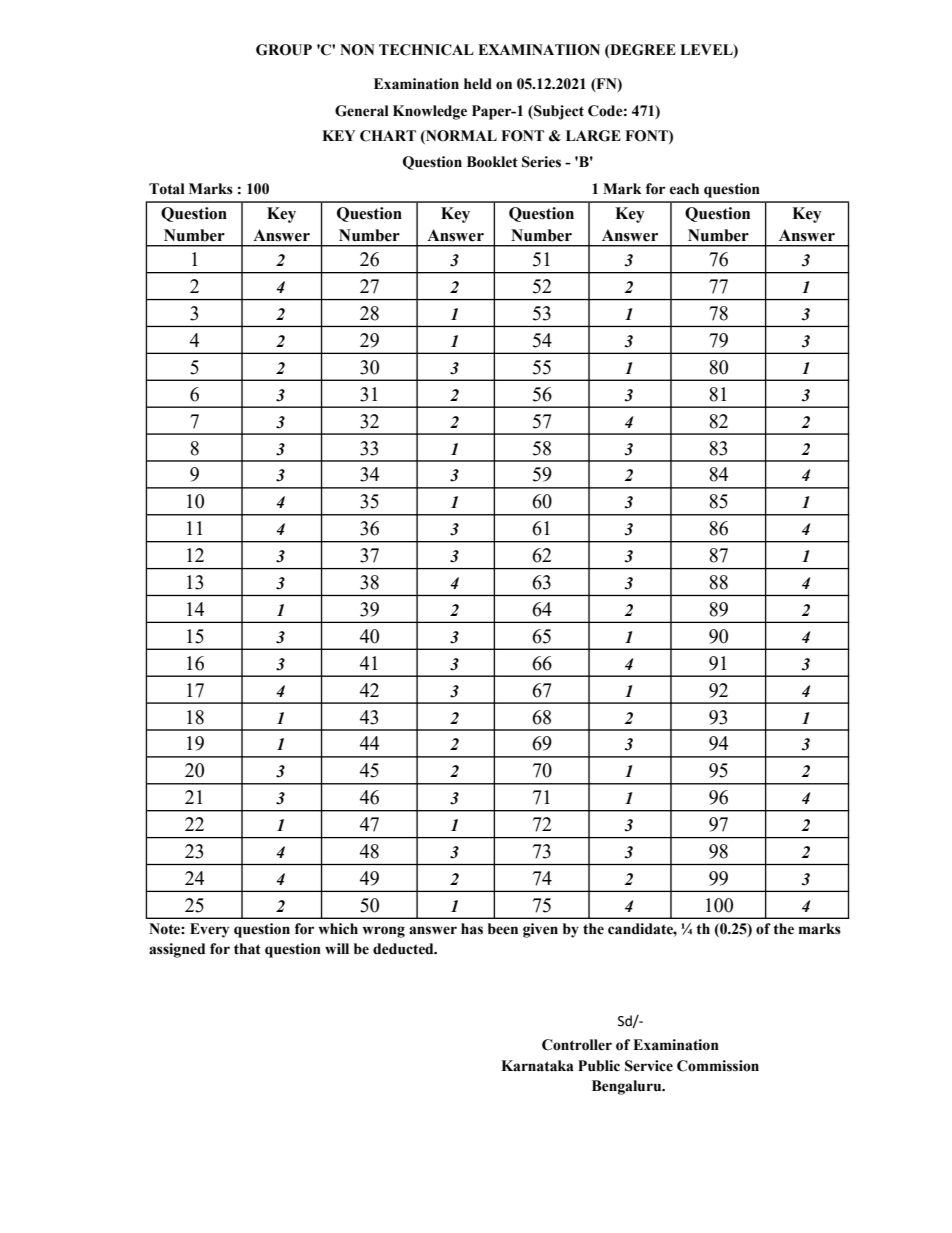  I want to click on assigned, so click(177, 950).
